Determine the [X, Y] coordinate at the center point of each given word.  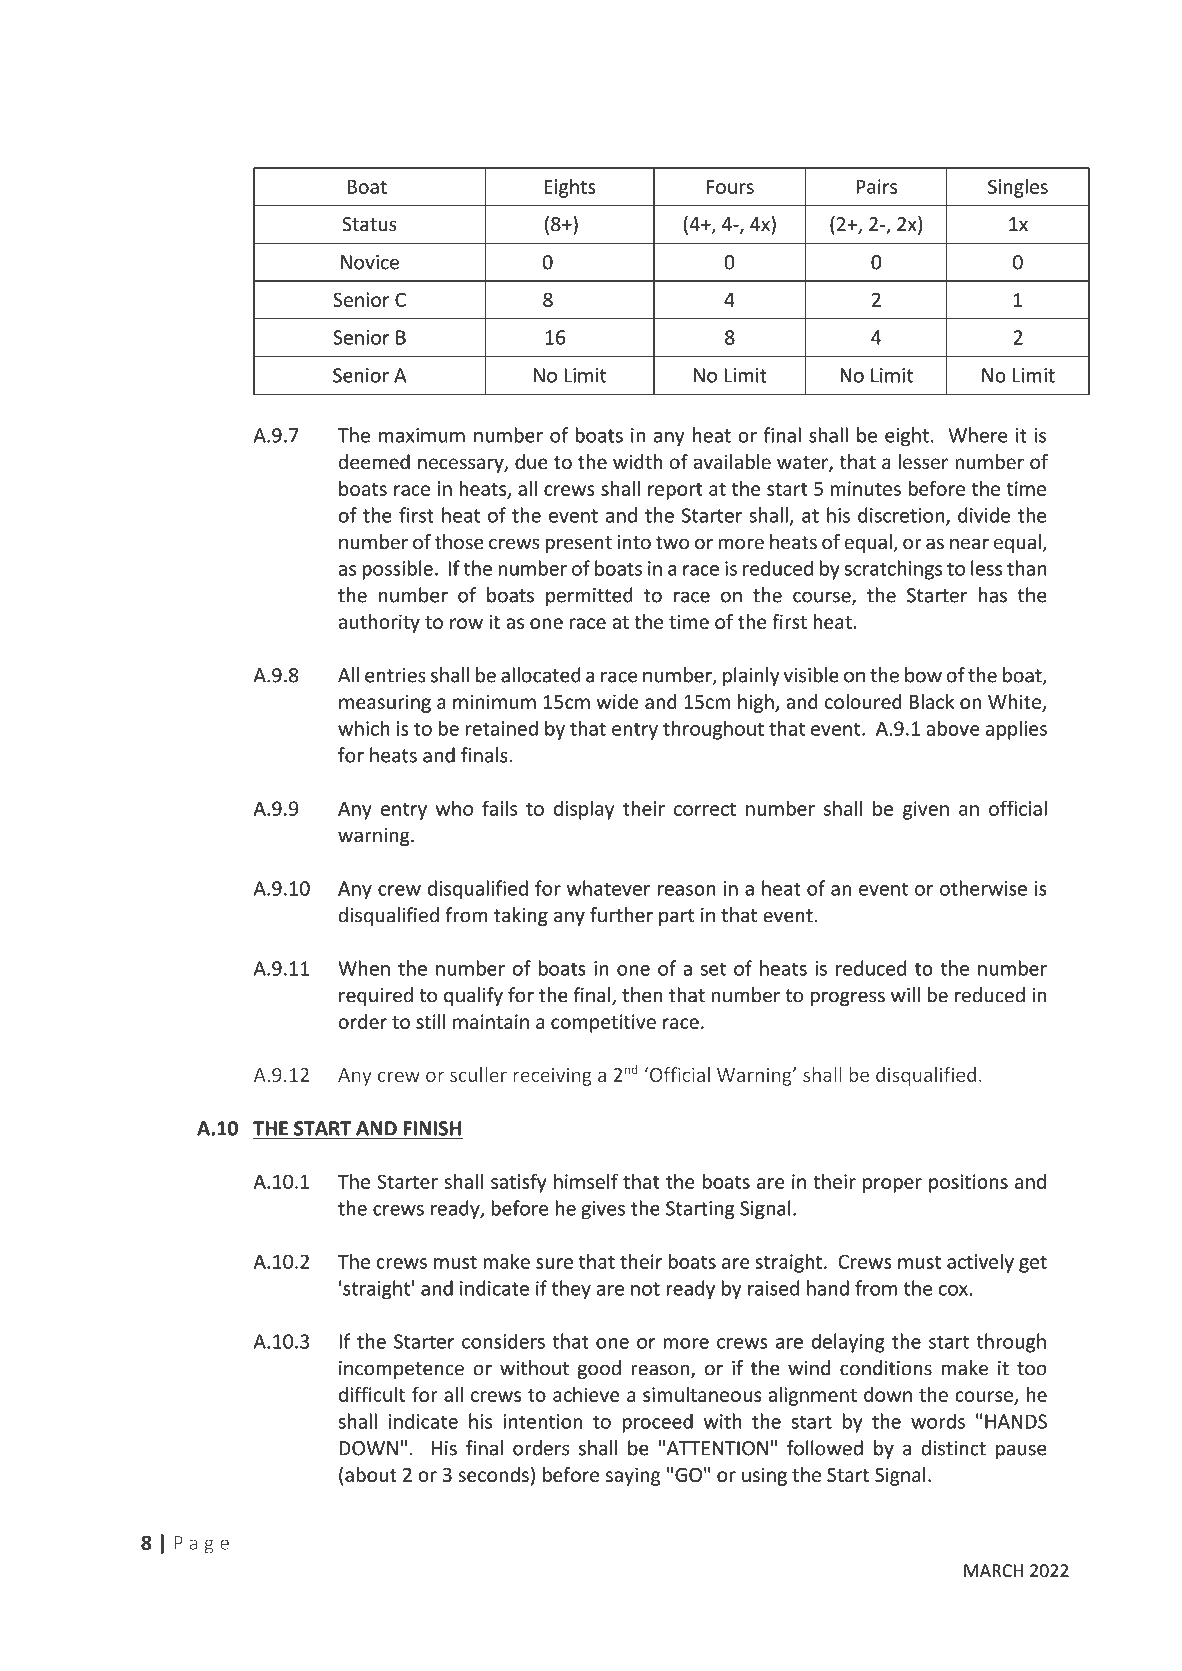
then [642, 995]
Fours [730, 186]
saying [633, 1476]
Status [369, 224]
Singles [1018, 188]
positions [968, 1183]
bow [923, 675]
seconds [493, 1474]
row [466, 623]
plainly [751, 676]
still [431, 1021]
